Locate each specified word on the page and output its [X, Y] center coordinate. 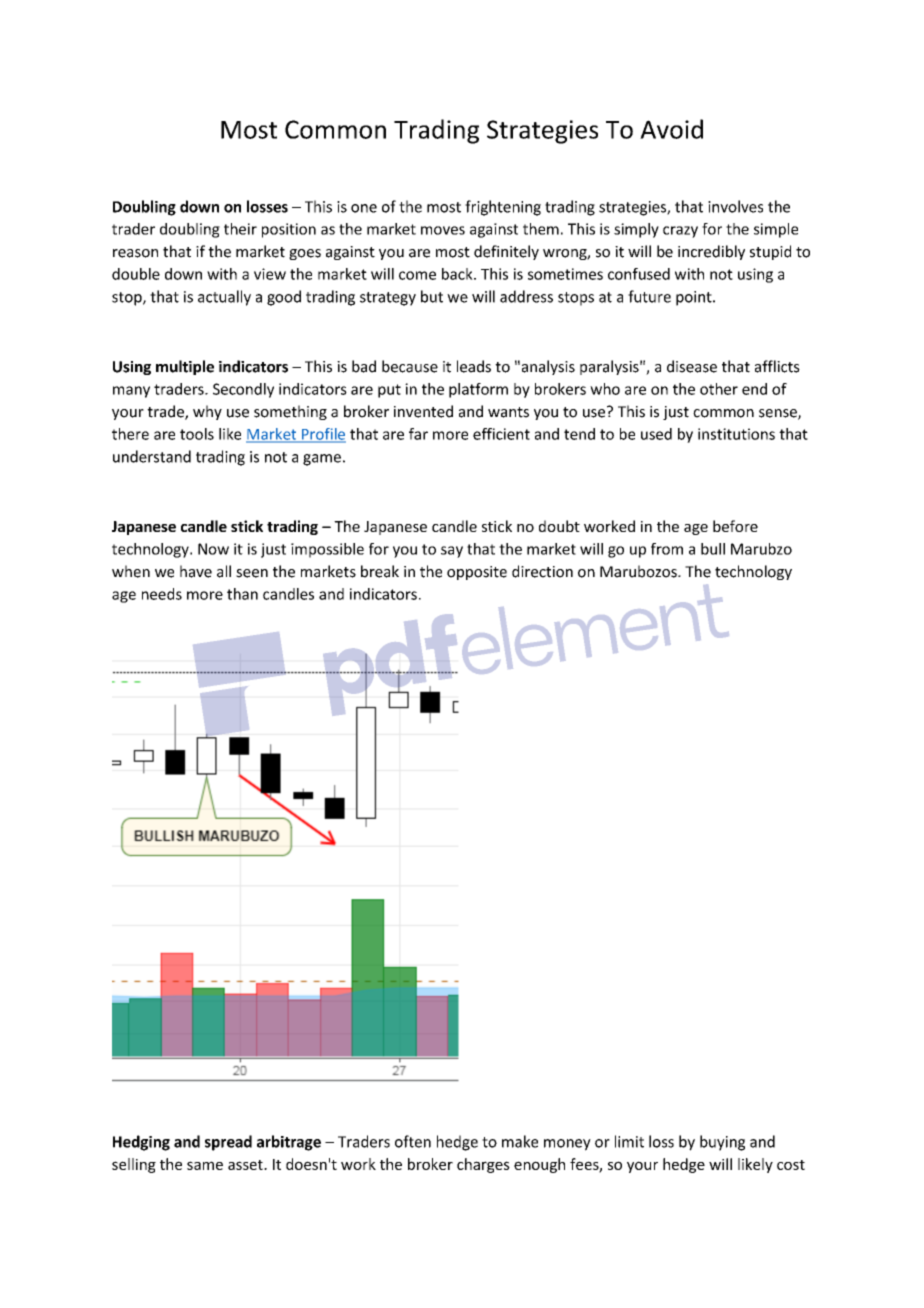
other [719, 389]
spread [228, 1143]
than [242, 594]
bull [713, 549]
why [207, 412]
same [205, 1165]
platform [478, 390]
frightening [503, 208]
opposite [477, 573]
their [240, 229]
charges [483, 1165]
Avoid [671, 129]
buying [722, 1143]
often [413, 1141]
